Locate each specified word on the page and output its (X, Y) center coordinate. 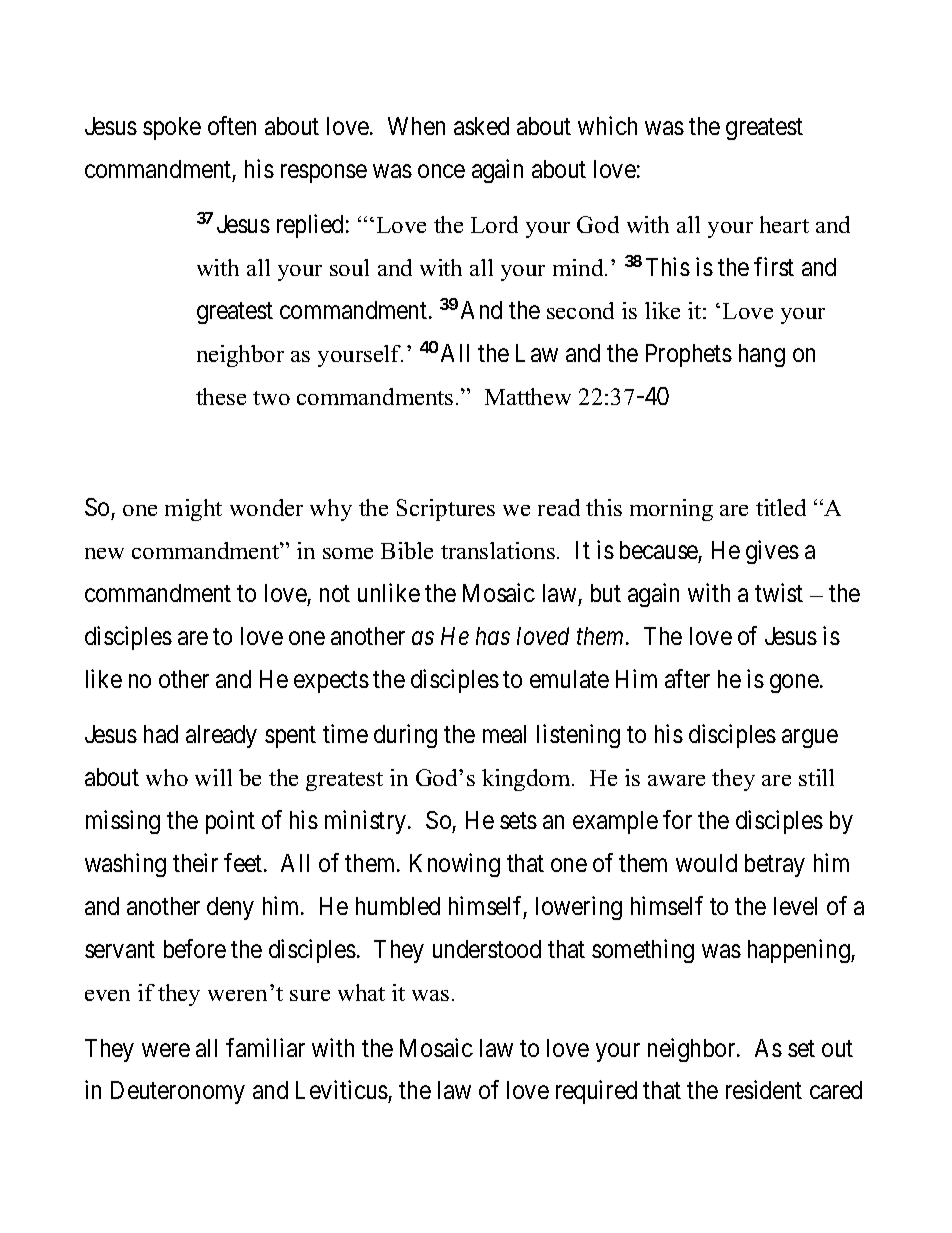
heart (784, 224)
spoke (172, 128)
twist (779, 592)
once (441, 171)
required (596, 1092)
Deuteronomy (178, 1092)
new (104, 553)
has (493, 636)
